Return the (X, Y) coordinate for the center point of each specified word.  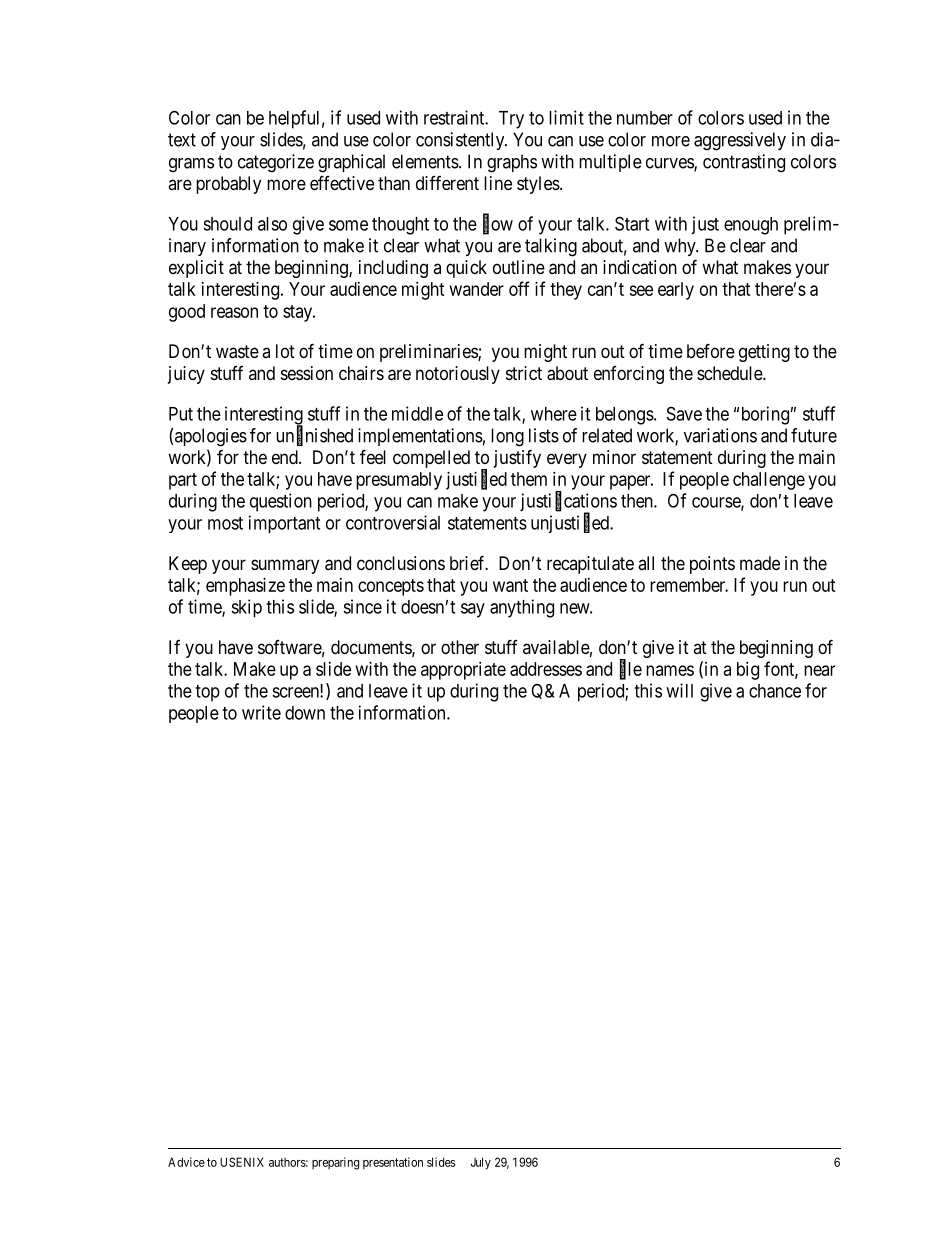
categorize (276, 163)
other (460, 647)
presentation (393, 1163)
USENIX (242, 1162)
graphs (512, 163)
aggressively (740, 141)
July (481, 1163)
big (748, 671)
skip (246, 608)
